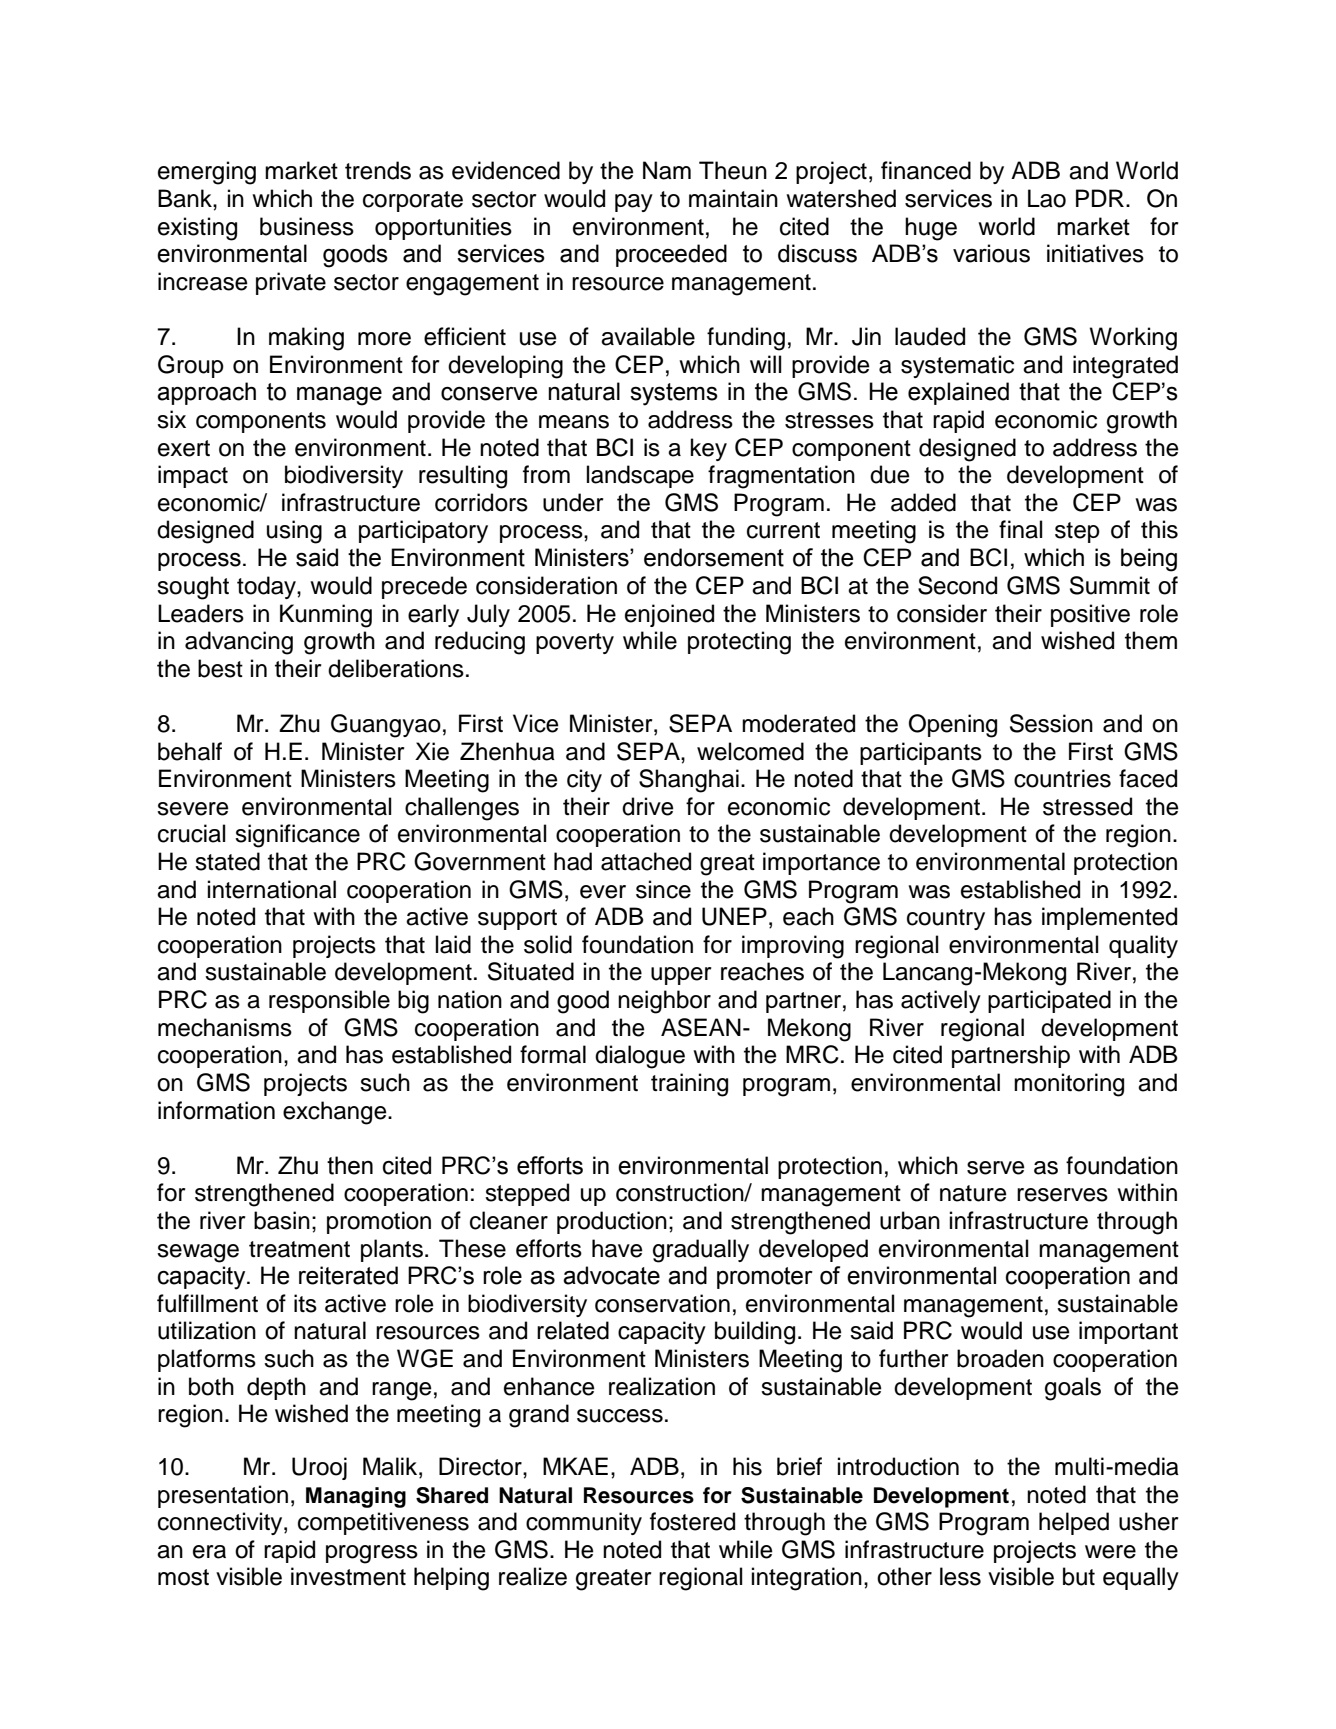 The width and height of the screenshot is (1336, 1729). What do you see at coordinates (634, 203) in the screenshot?
I see `pay` at bounding box center [634, 203].
